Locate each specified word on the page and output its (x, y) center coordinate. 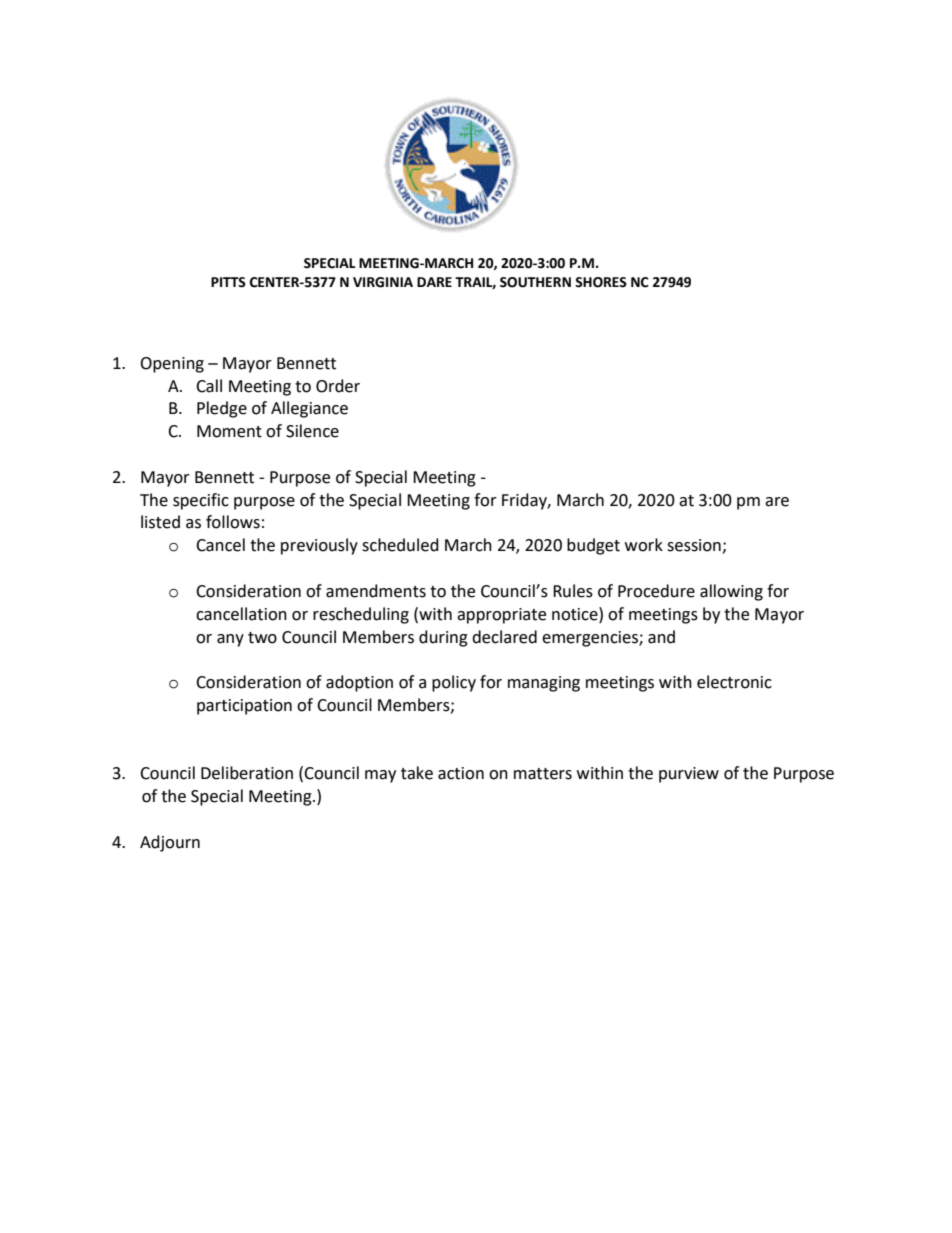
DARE (434, 282)
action (461, 773)
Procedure (656, 591)
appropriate (501, 616)
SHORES (601, 282)
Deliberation (247, 773)
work (644, 545)
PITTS (228, 282)
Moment (229, 431)
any (230, 640)
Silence (312, 431)
